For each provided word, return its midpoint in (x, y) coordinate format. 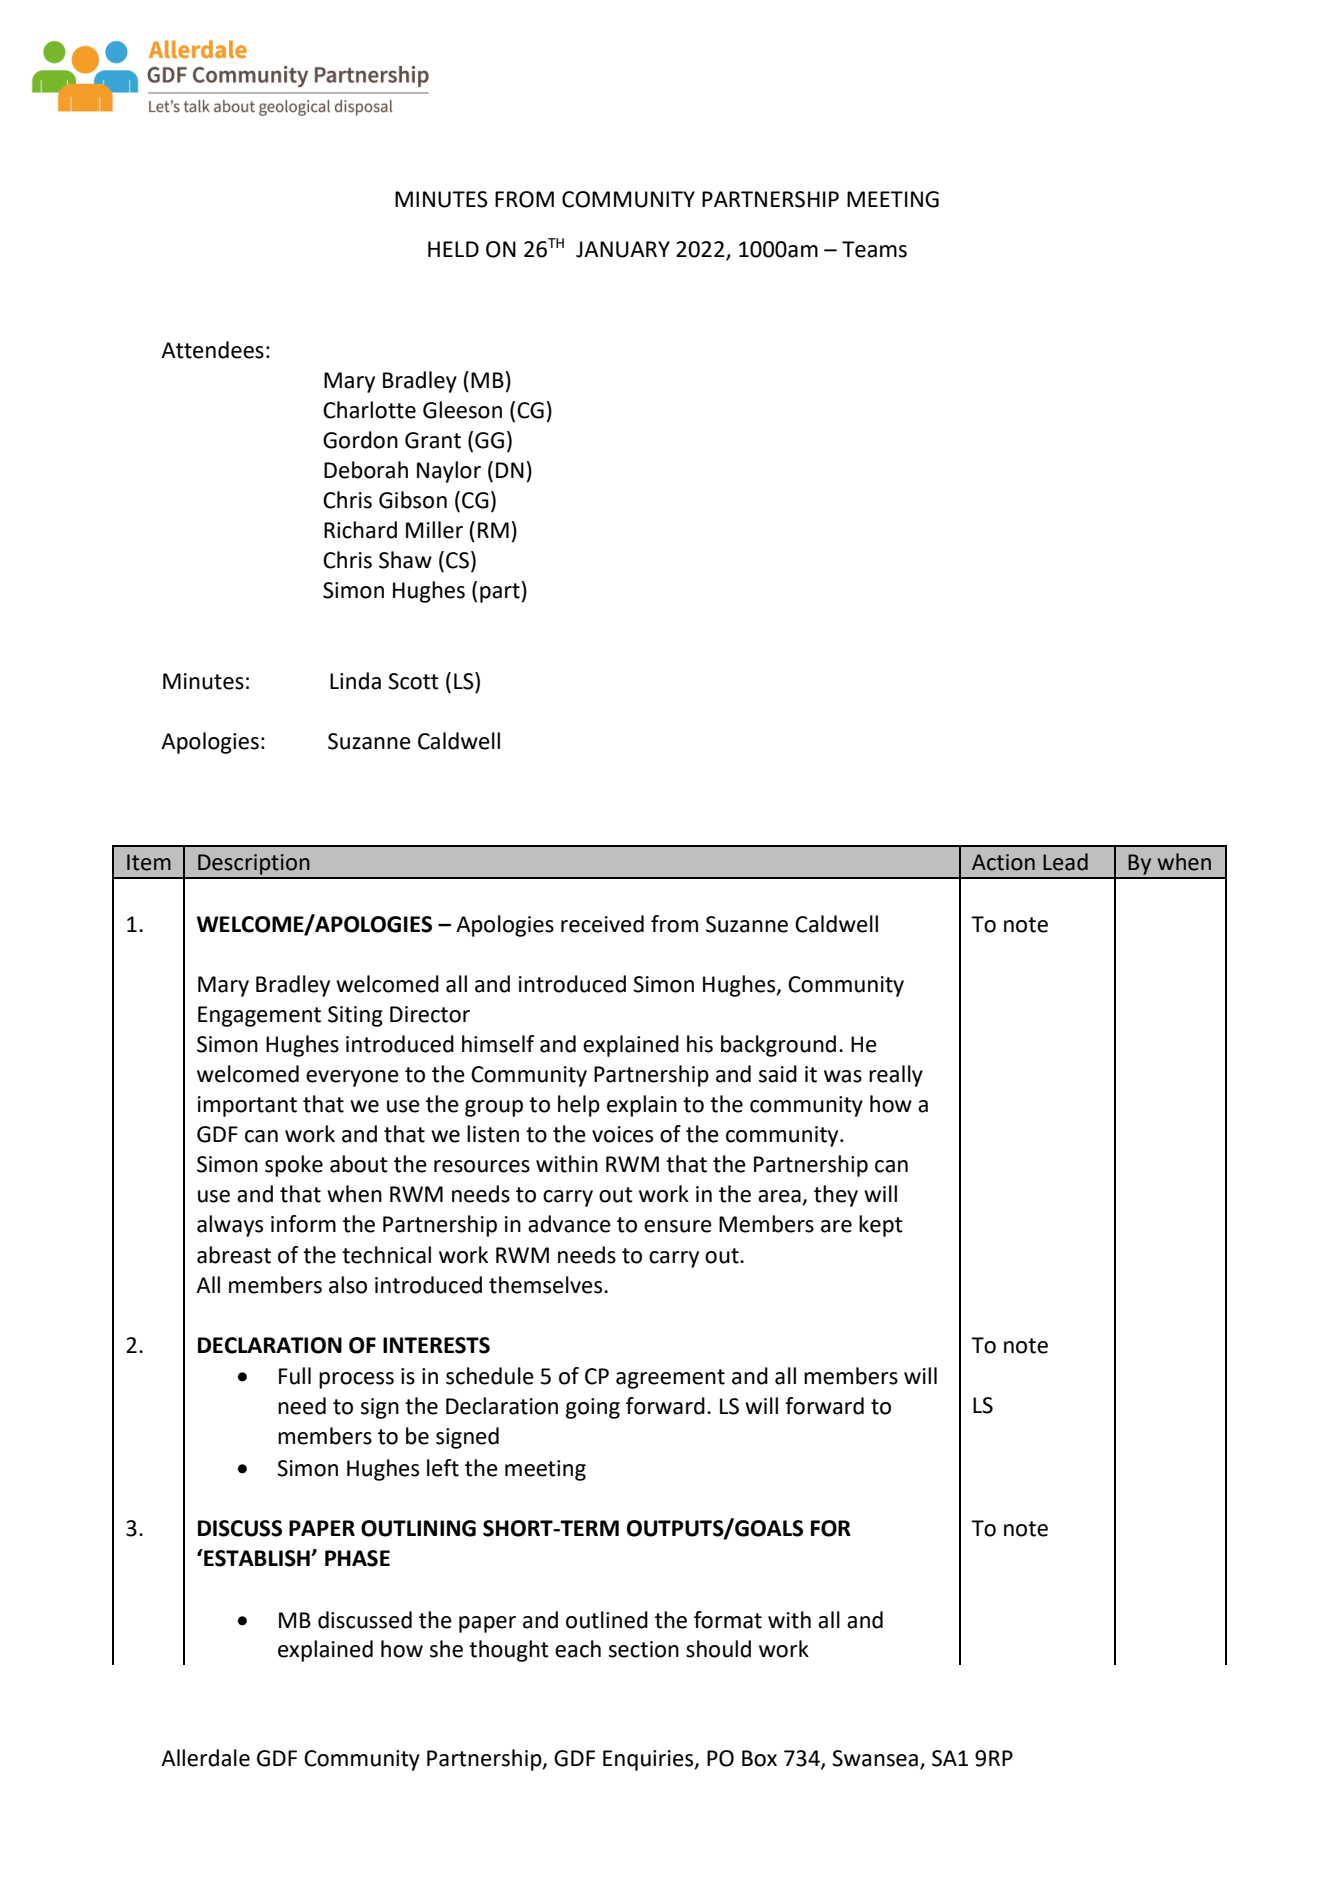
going (593, 1408)
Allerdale (205, 1758)
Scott (413, 681)
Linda (355, 681)
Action (1003, 862)
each (578, 1649)
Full (295, 1376)
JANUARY (623, 249)
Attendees (212, 350)
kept (881, 1226)
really (896, 1076)
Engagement (259, 1016)
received (602, 924)
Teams (874, 249)
